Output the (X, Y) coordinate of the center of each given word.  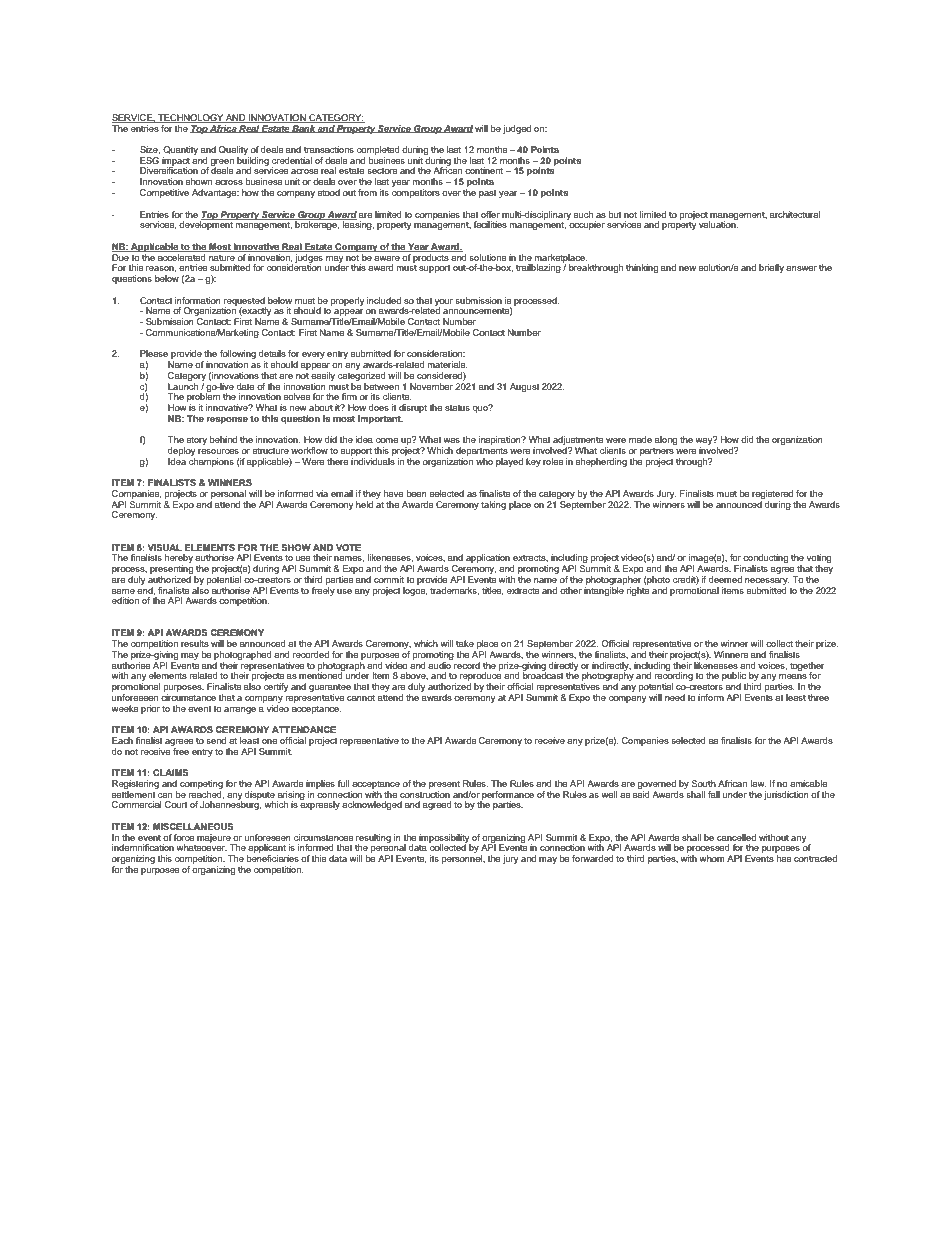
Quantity (180, 150)
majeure (215, 839)
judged (517, 129)
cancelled (736, 837)
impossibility (445, 839)
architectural (795, 214)
